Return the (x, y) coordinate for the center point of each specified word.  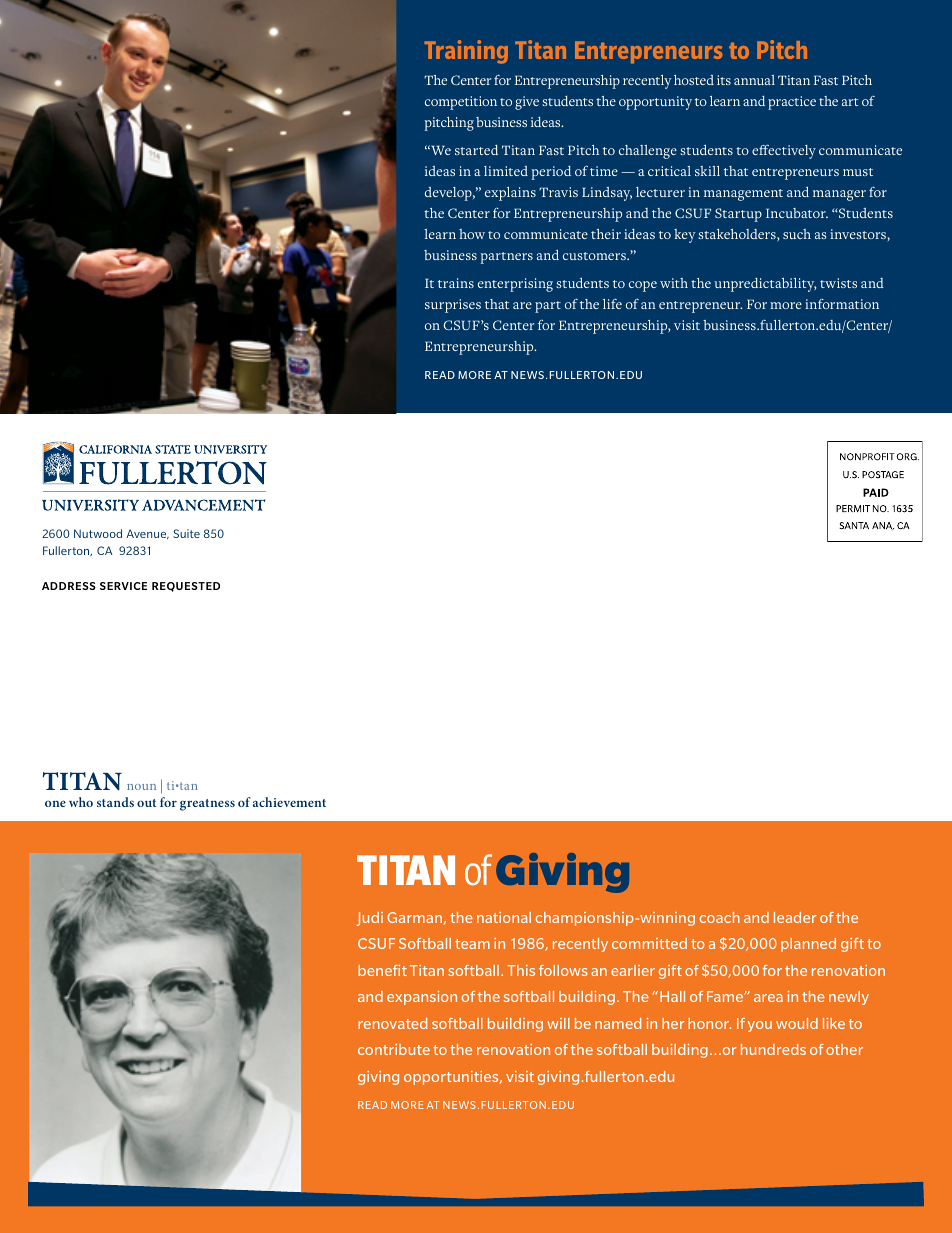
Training (466, 52)
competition (461, 103)
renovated (392, 1023)
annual (754, 80)
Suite (186, 533)
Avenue (147, 534)
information (842, 304)
